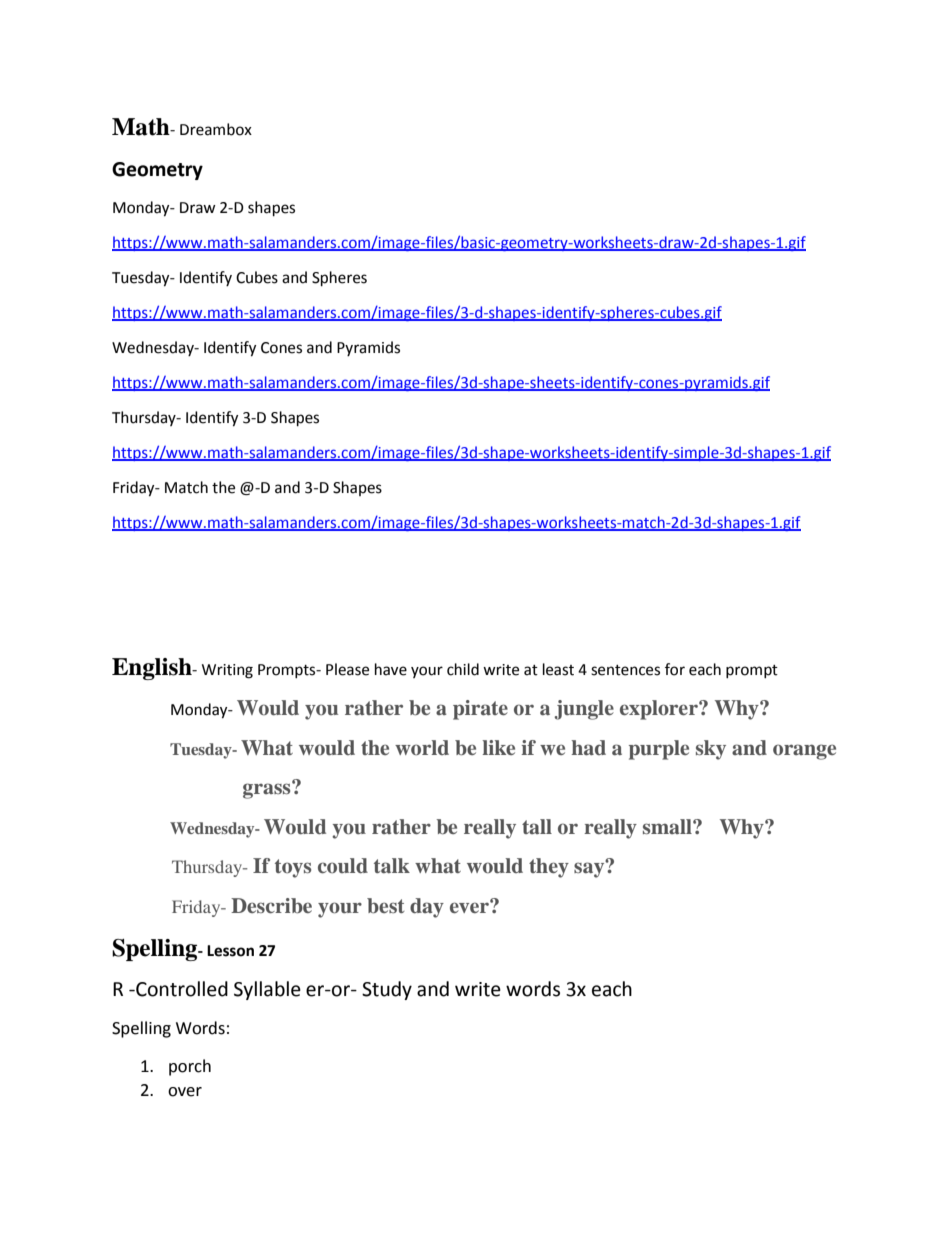 Image resolution: width=952 pixels, height=1233 pixels. What do you see at coordinates (267, 990) in the image?
I see `Syllable` at bounding box center [267, 990].
